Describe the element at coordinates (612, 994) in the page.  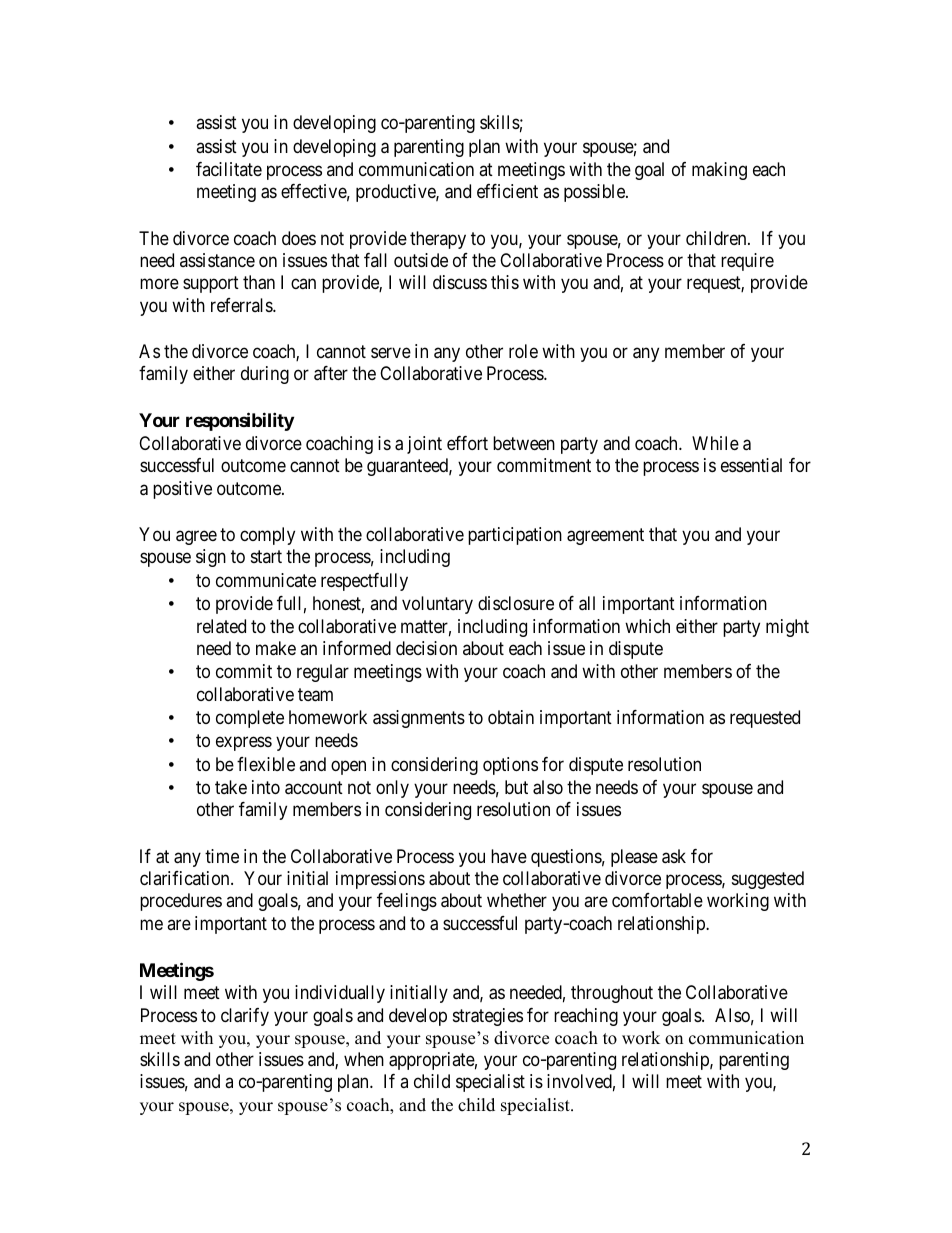
I see `throughout` at that location.
